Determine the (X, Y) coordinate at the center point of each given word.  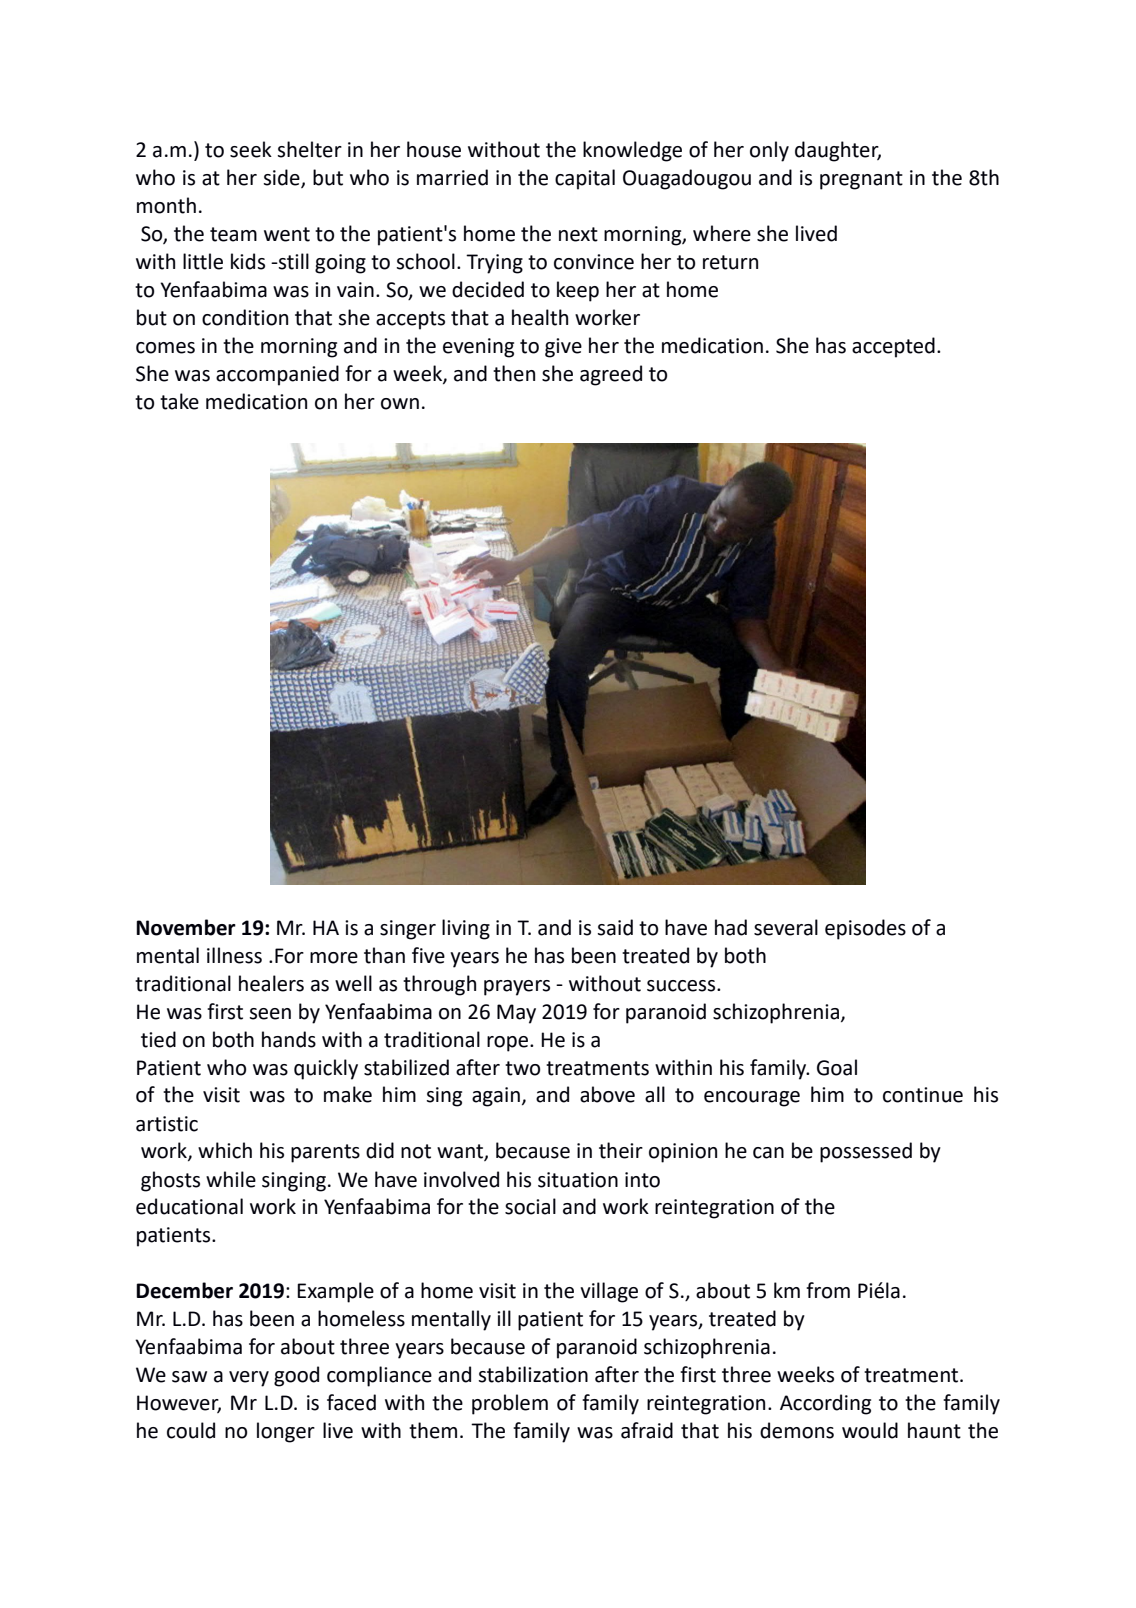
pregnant (861, 180)
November (186, 927)
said (615, 927)
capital (585, 179)
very (249, 1379)
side (282, 178)
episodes (865, 929)
